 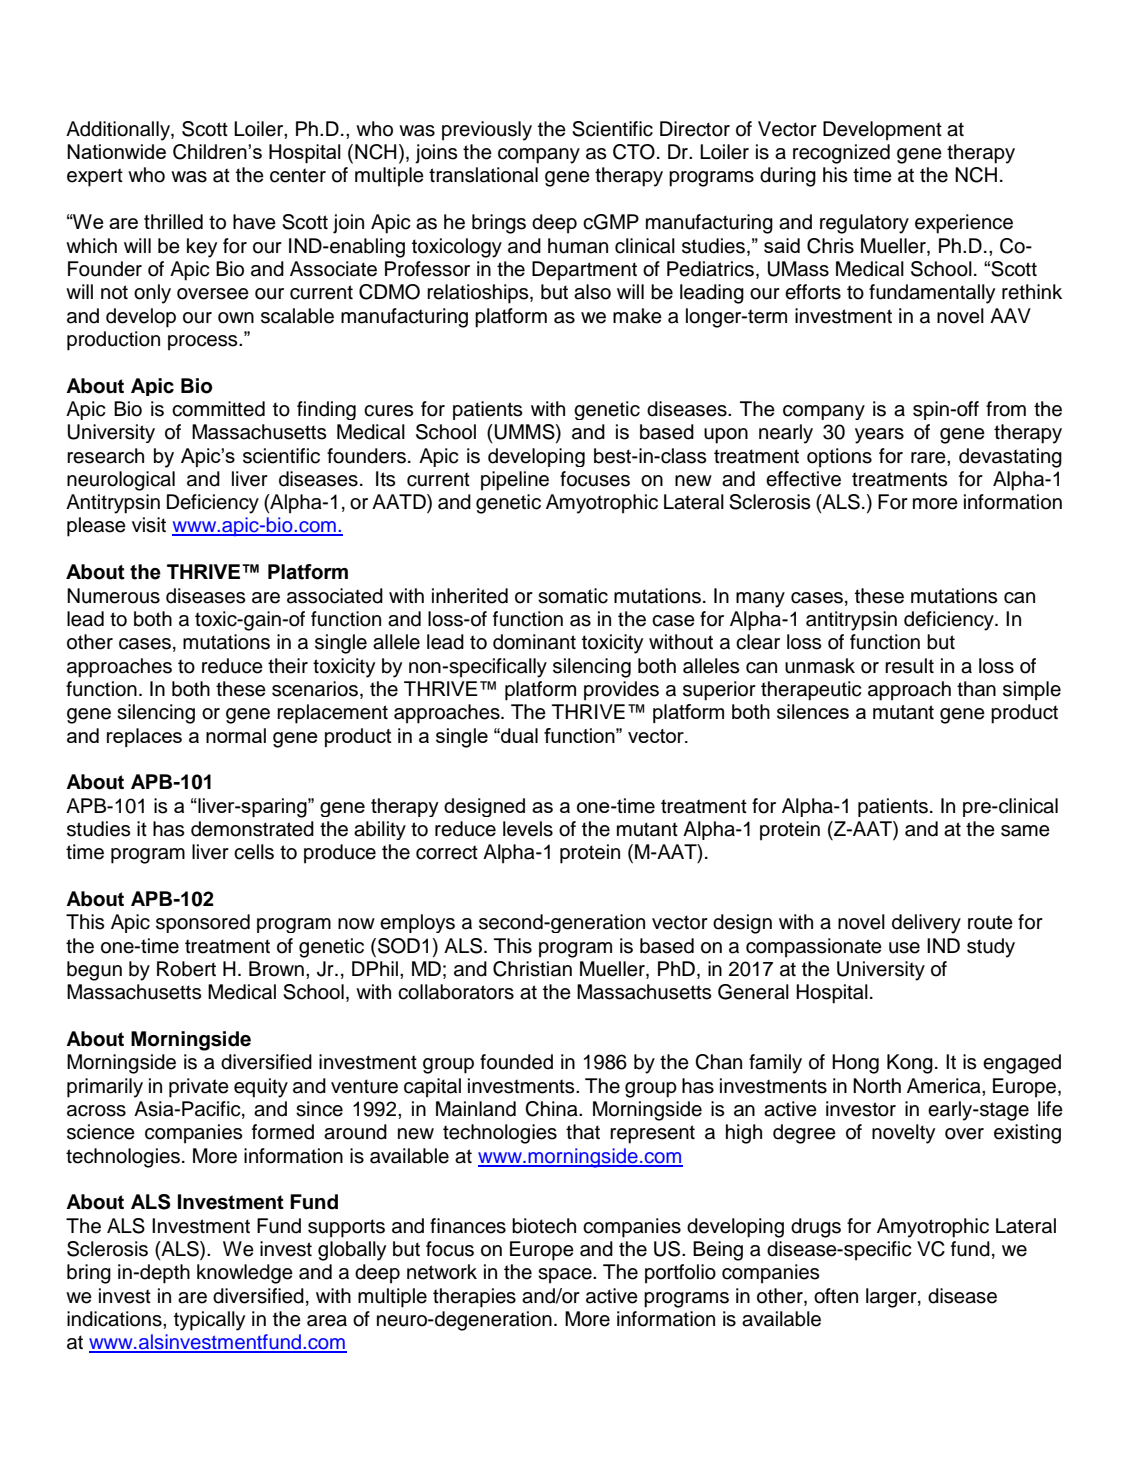 What do you see at coordinates (116, 151) in the document?
I see `Nationwide` at bounding box center [116, 151].
